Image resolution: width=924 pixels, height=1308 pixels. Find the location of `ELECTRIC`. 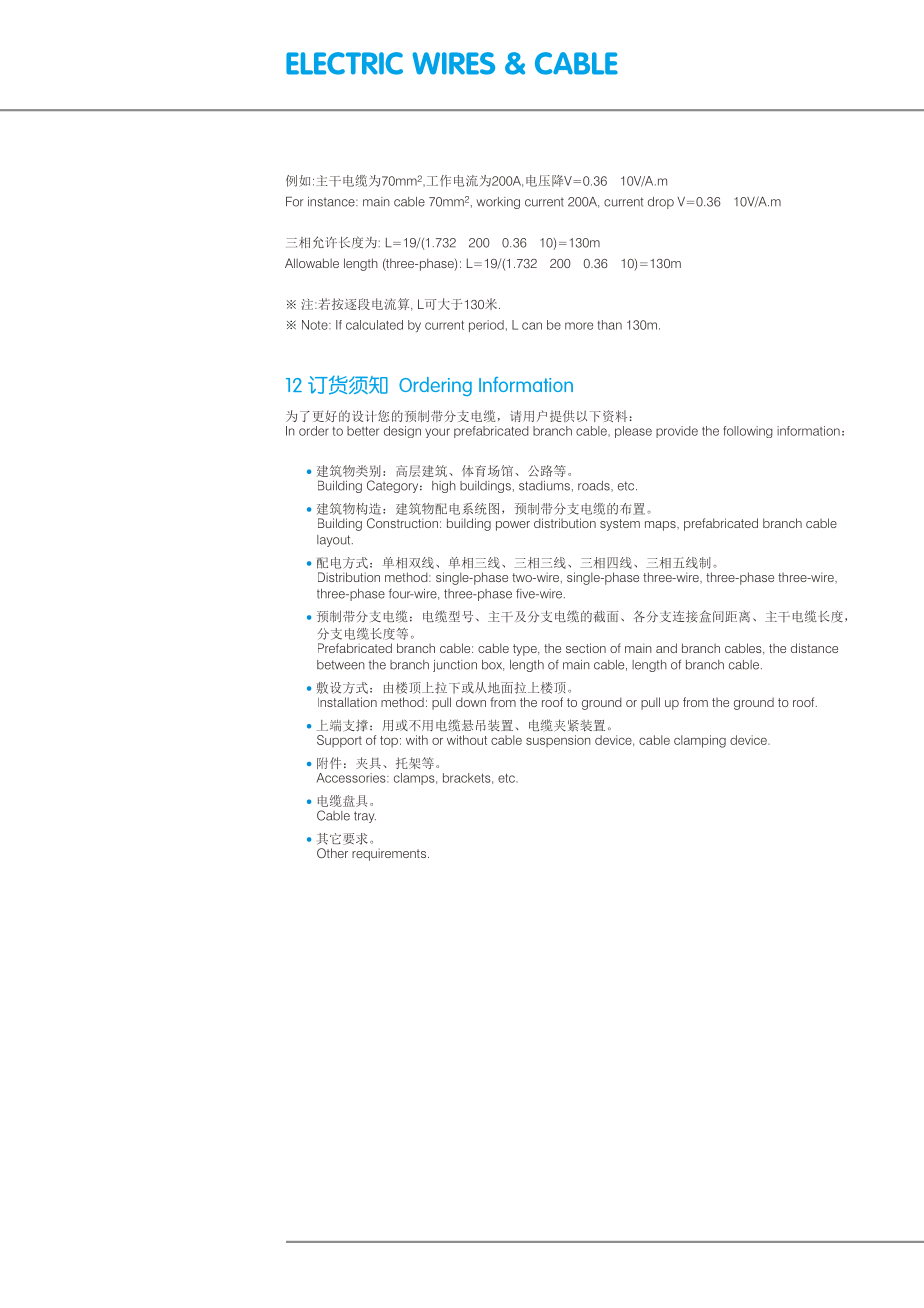

ELECTRIC is located at coordinates (344, 63).
